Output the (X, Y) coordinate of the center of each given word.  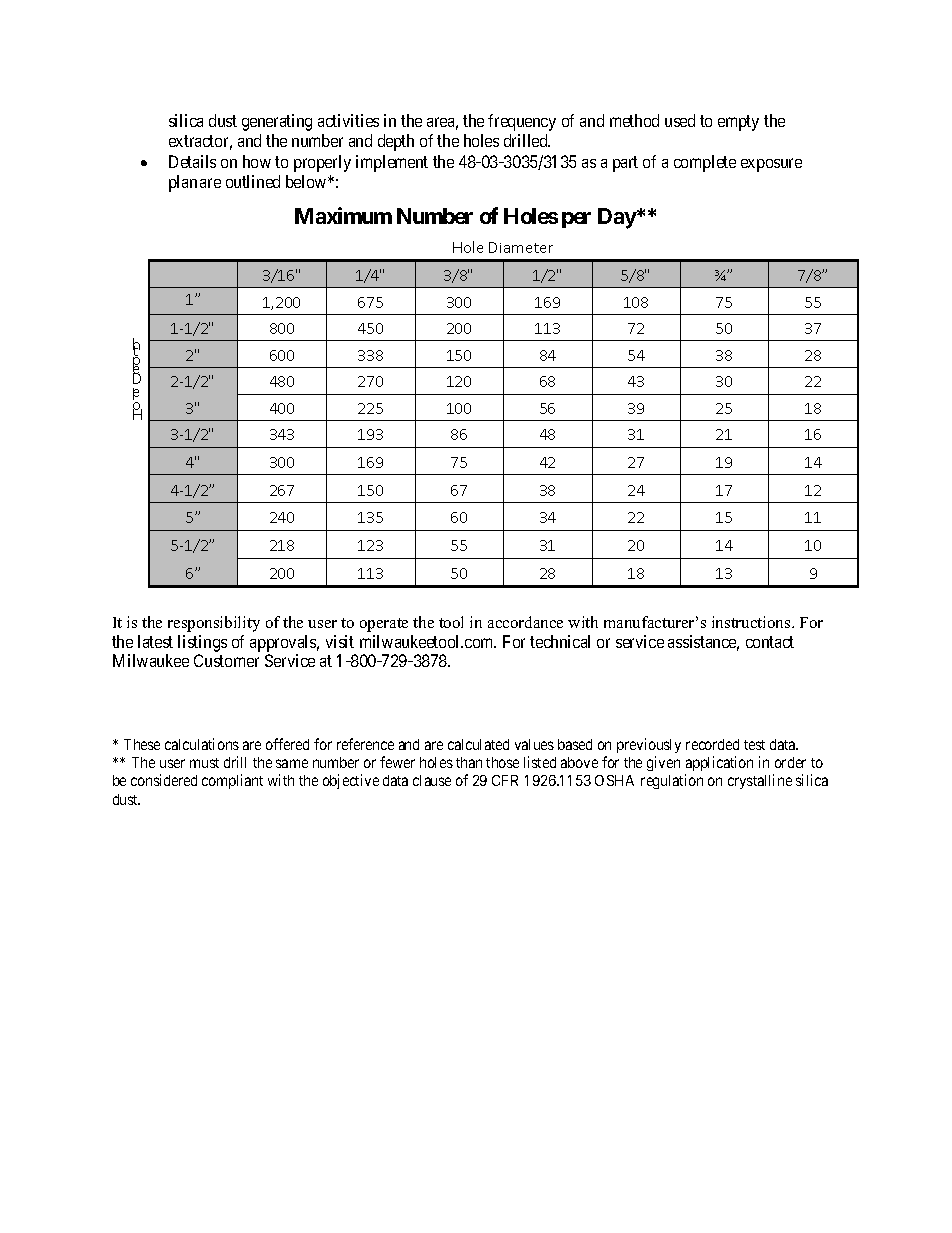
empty (738, 123)
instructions (752, 622)
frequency (522, 122)
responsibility (214, 624)
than (469, 762)
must (204, 763)
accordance (525, 622)
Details (192, 161)
